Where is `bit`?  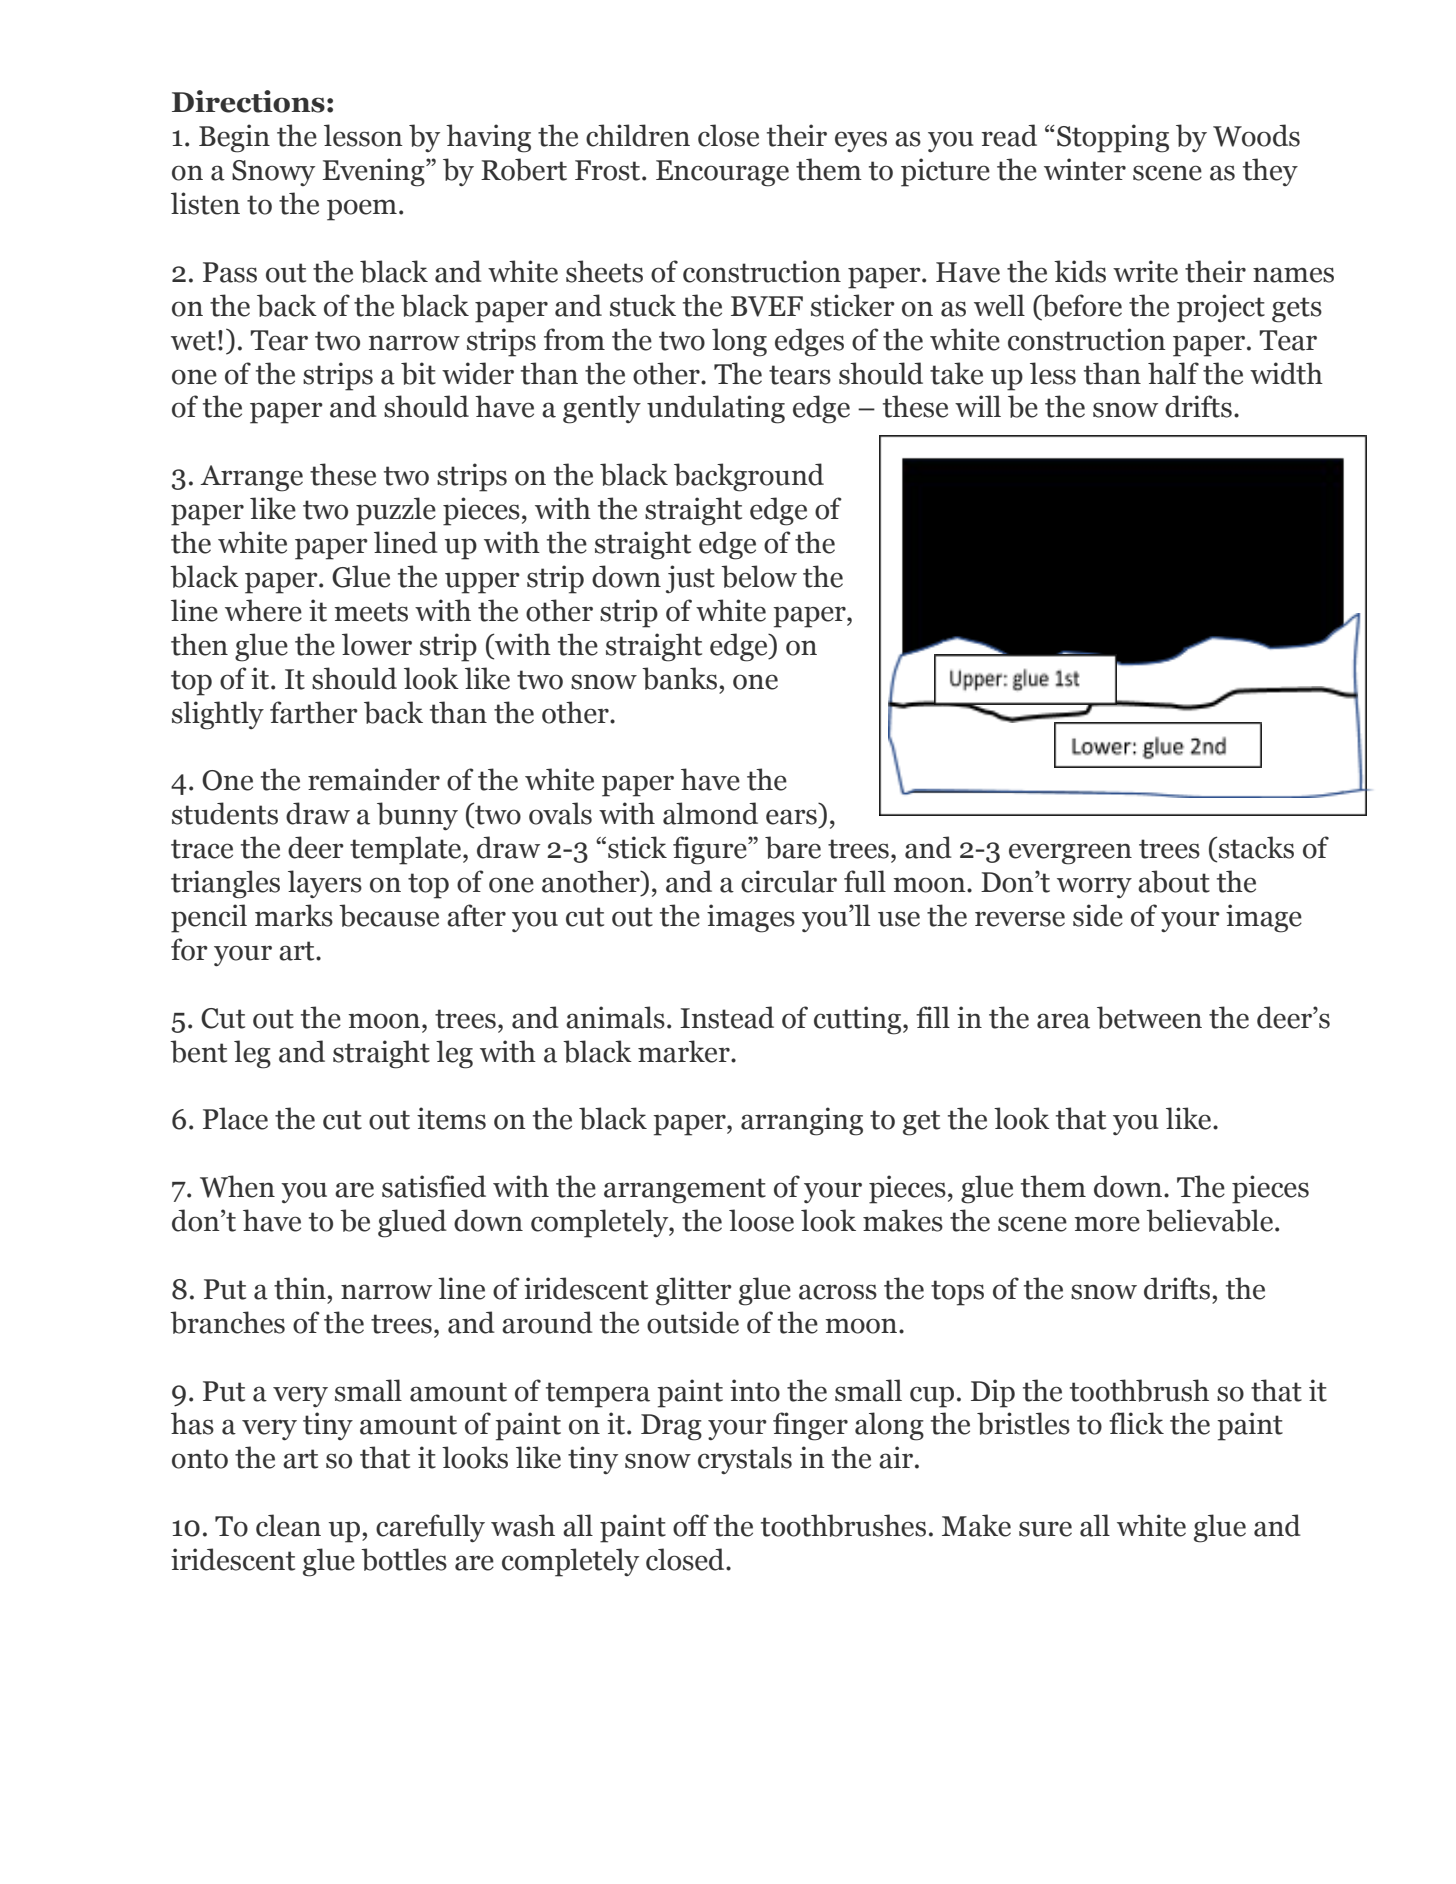 bit is located at coordinates (418, 373).
